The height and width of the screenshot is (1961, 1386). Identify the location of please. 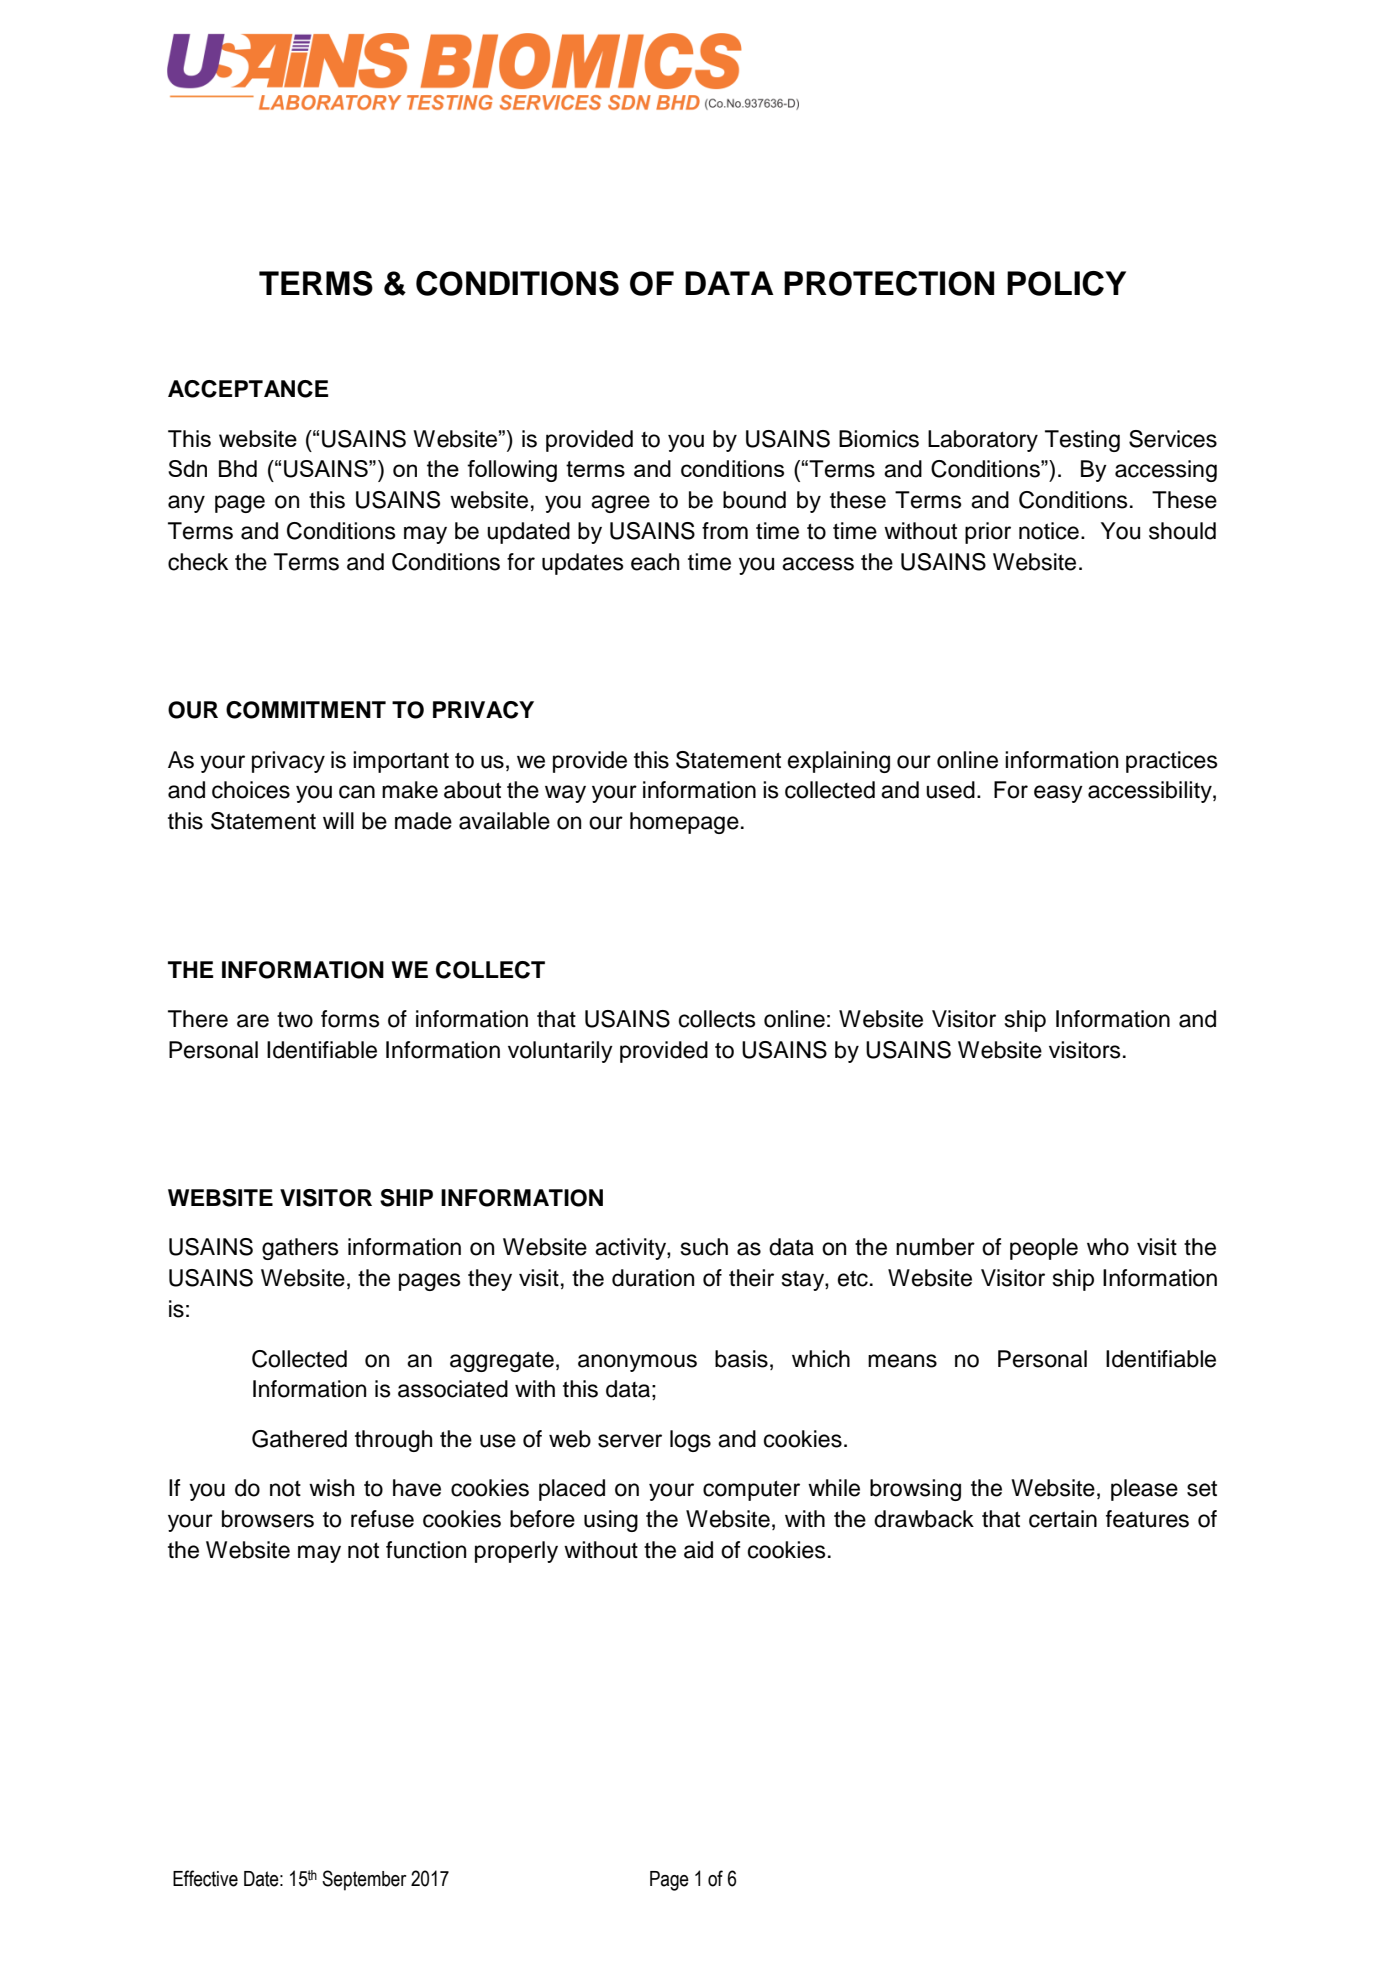
(1144, 1490).
